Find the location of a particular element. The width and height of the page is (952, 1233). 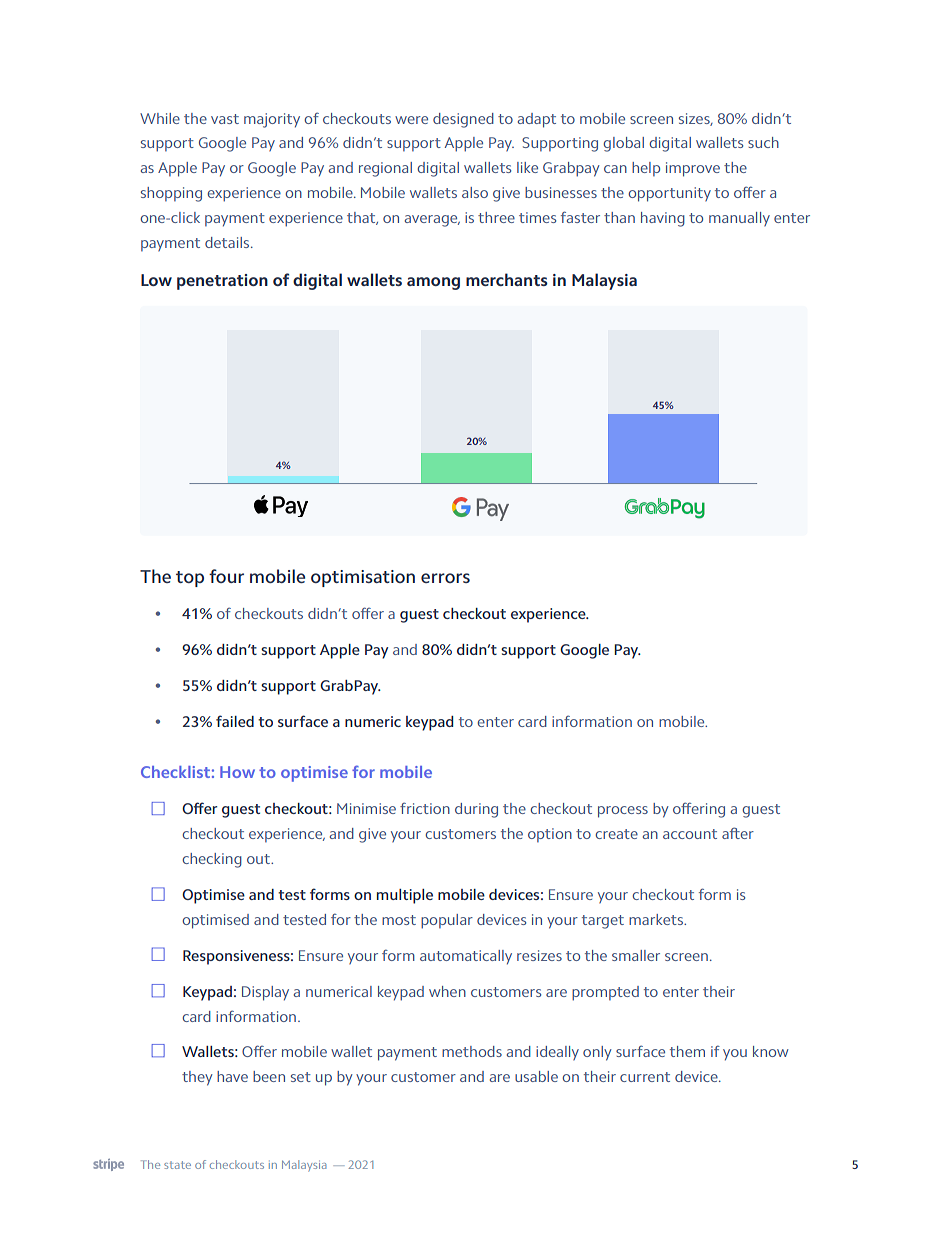

errors is located at coordinates (445, 578).
